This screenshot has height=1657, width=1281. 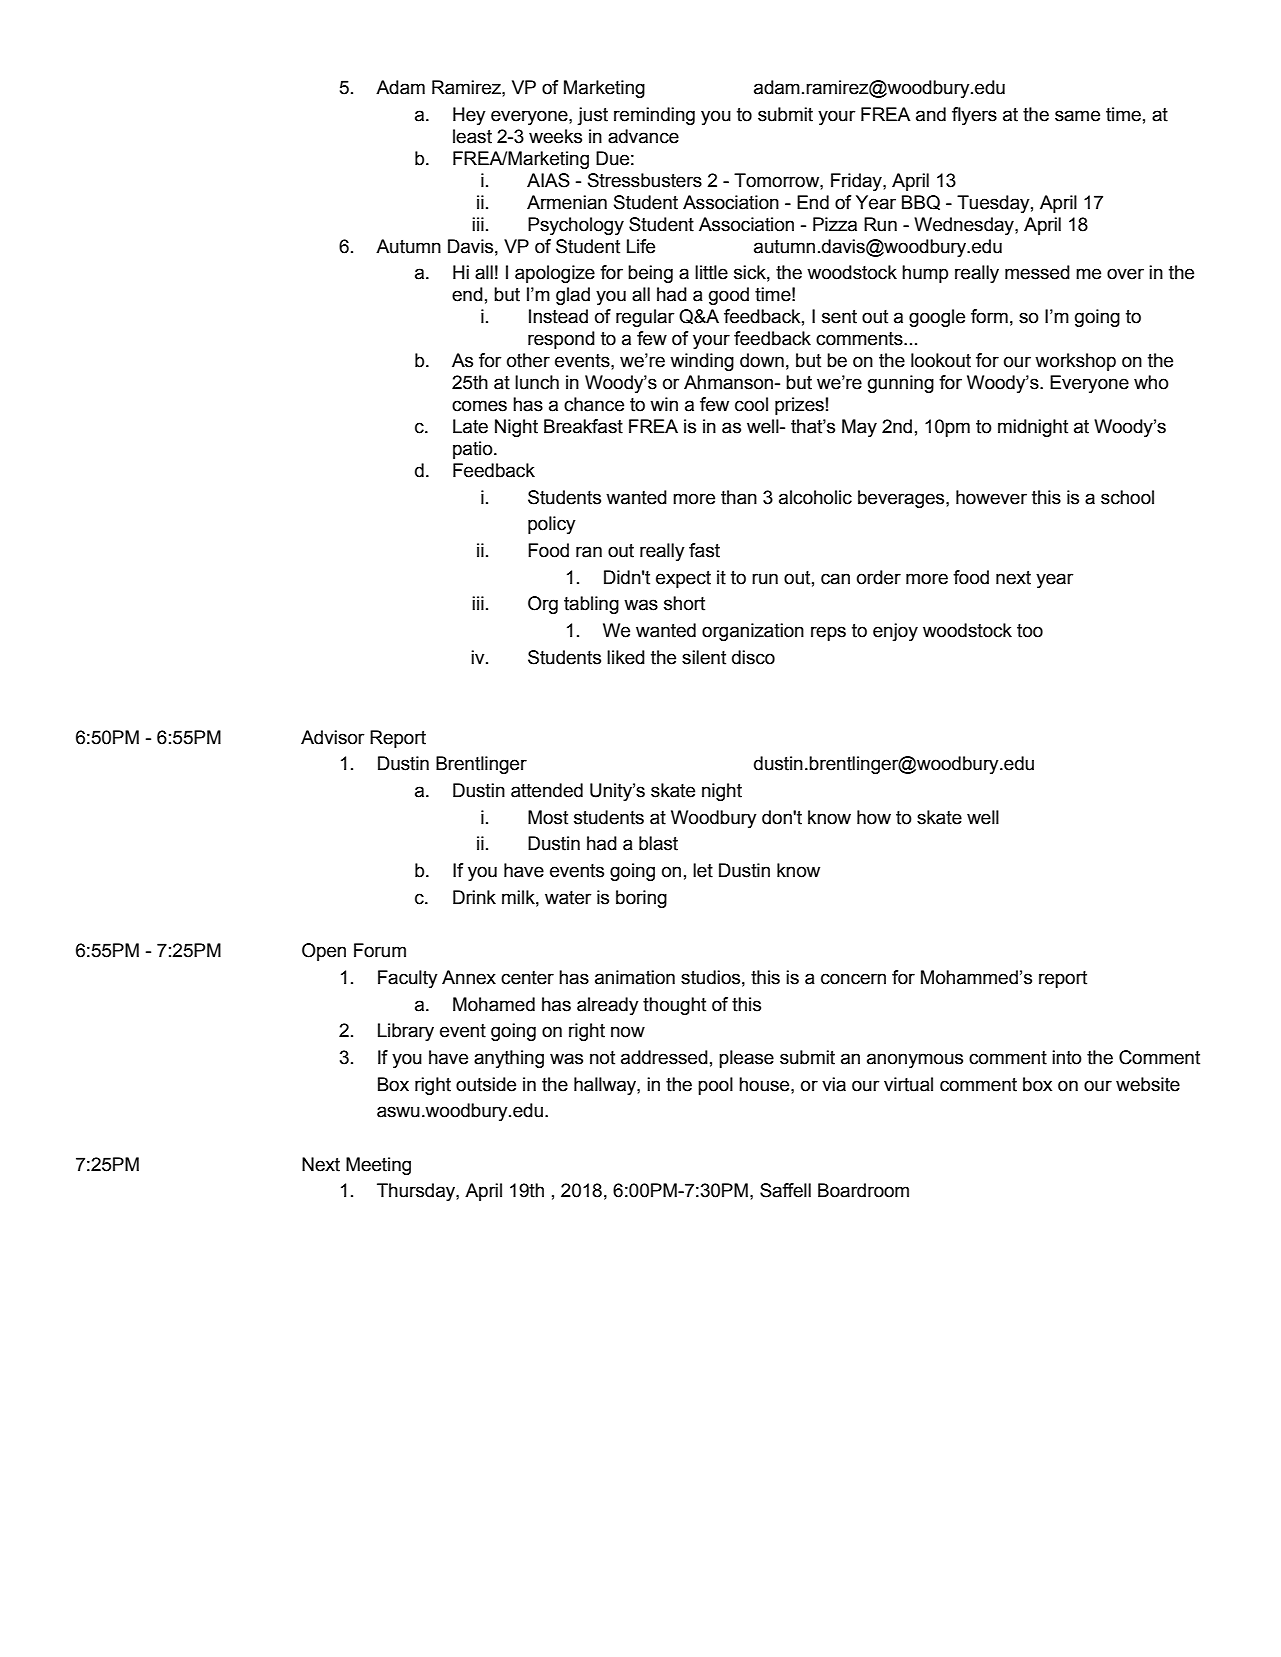 I want to click on pool, so click(x=715, y=1086).
